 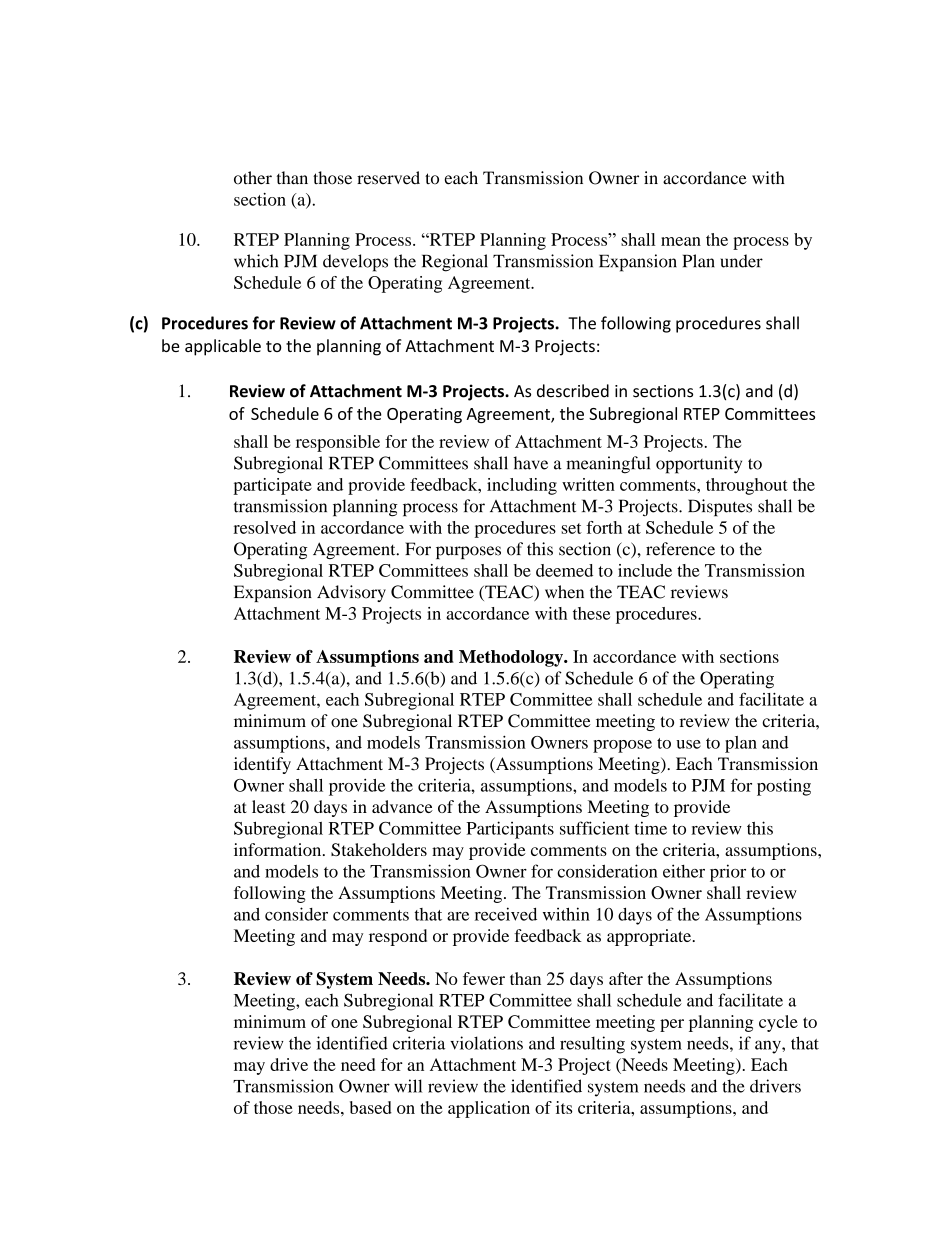 What do you see at coordinates (512, 658) in the screenshot?
I see `Methodology` at bounding box center [512, 658].
